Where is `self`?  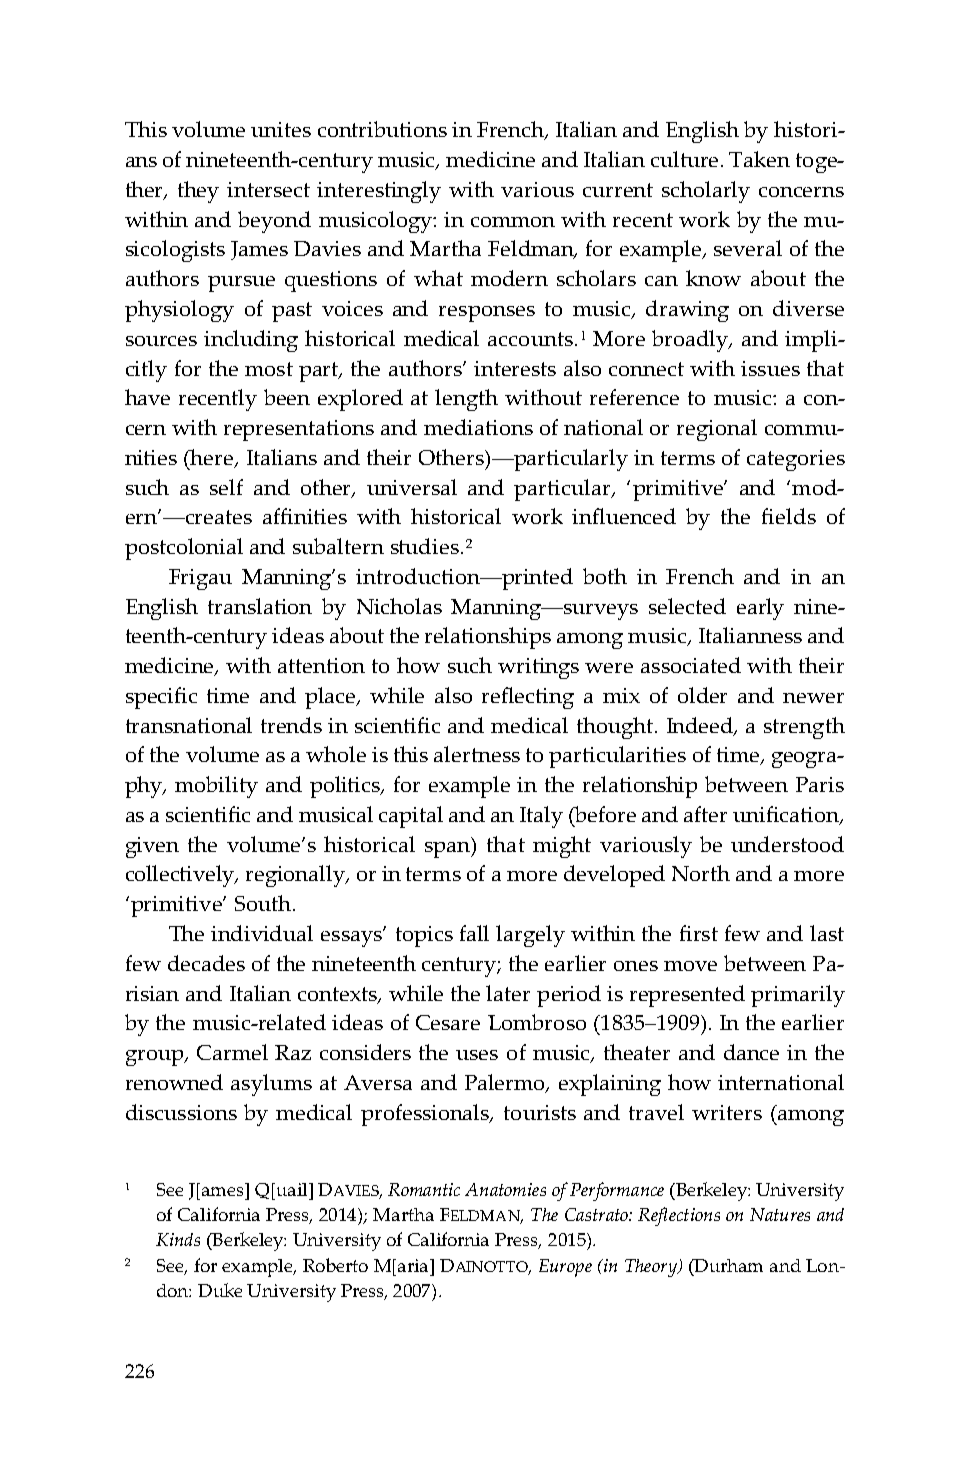 self is located at coordinates (226, 487).
